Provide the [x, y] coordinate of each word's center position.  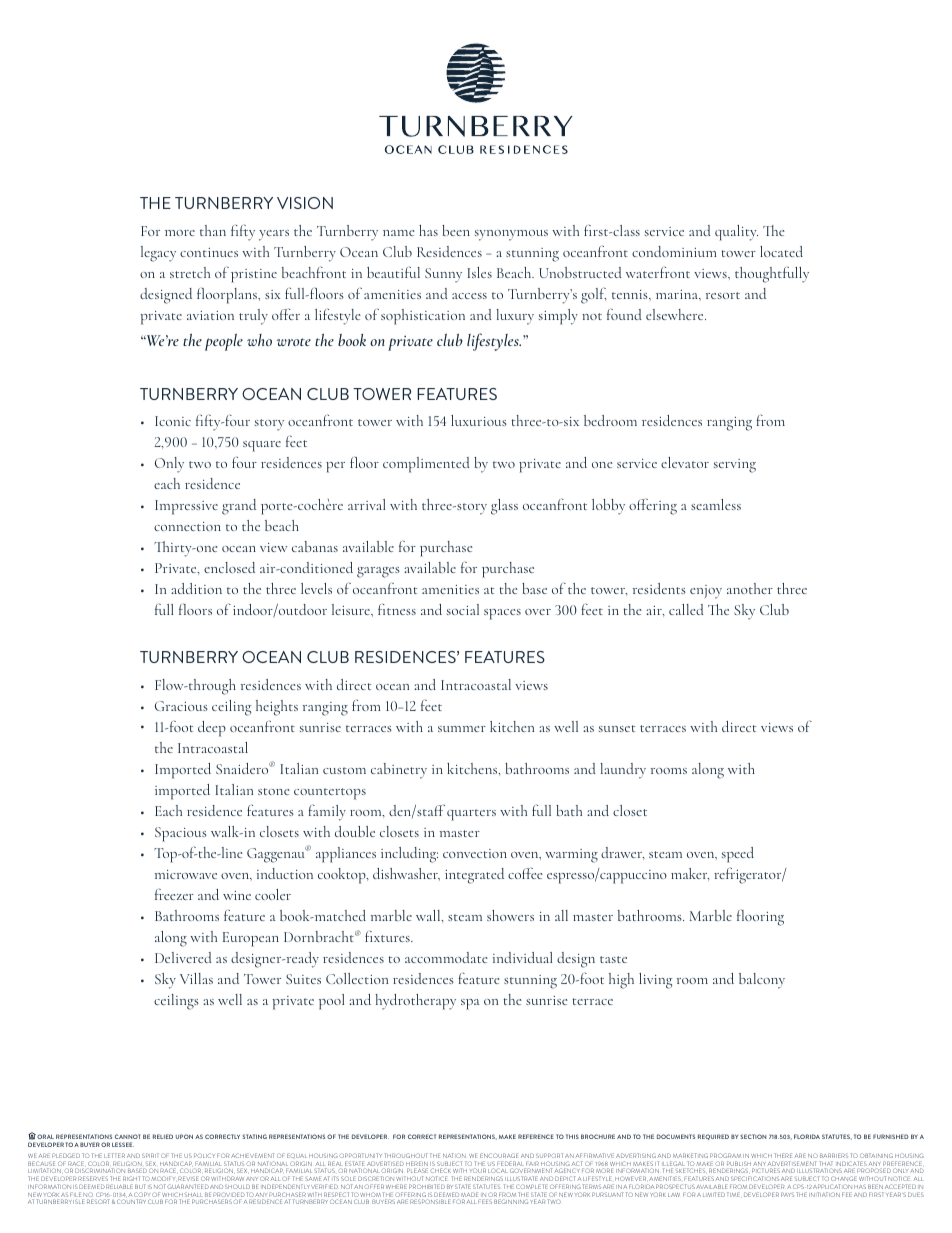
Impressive [186, 507]
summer [462, 729]
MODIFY [164, 1179]
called [686, 609]
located [781, 251]
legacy [158, 254]
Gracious [181, 706]
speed [738, 855]
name [399, 233]
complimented [426, 465]
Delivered [183, 957]
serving [735, 466]
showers [510, 915]
